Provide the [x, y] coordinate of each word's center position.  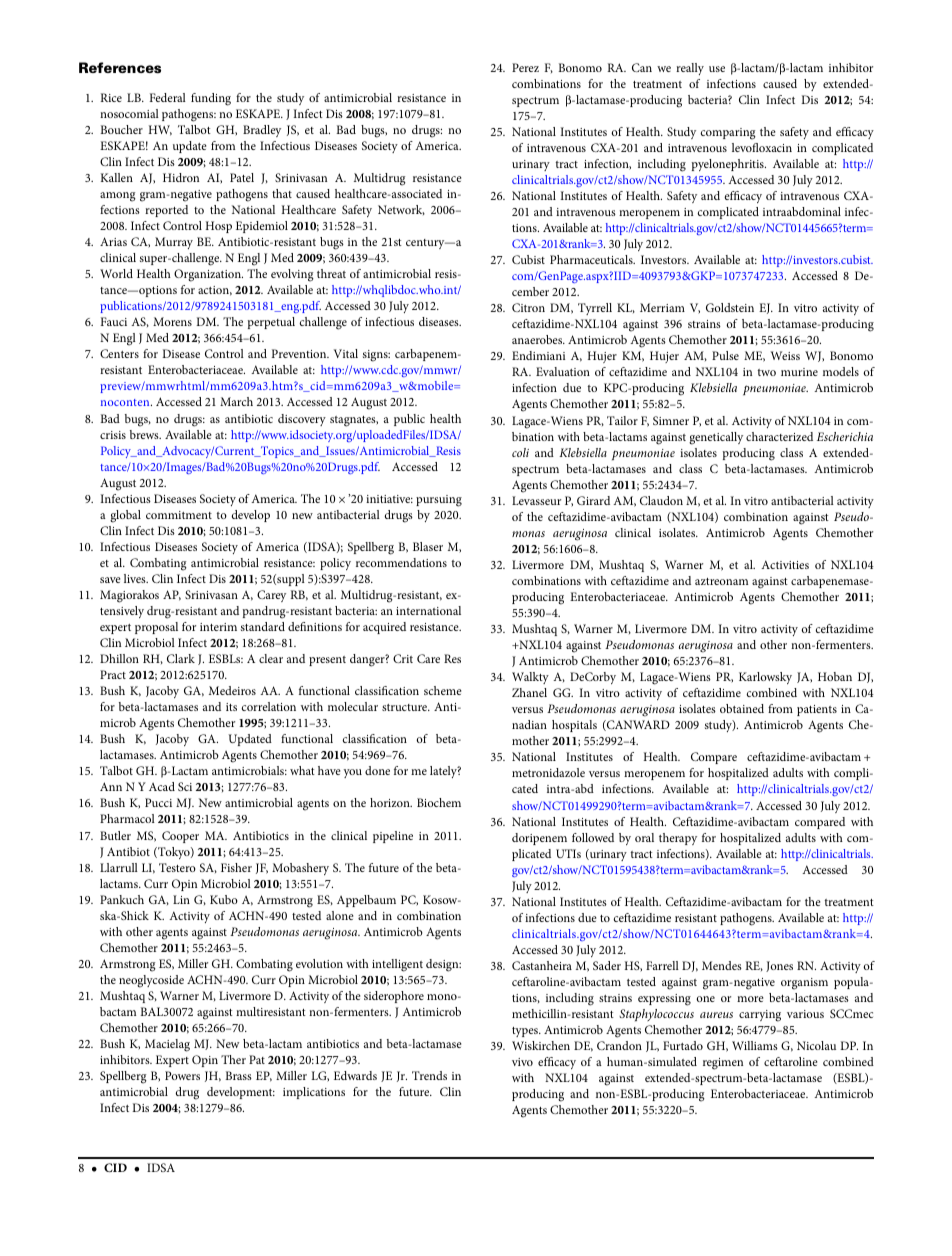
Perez [525, 67]
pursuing [439, 501]
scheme [443, 690]
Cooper [180, 837]
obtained [742, 708]
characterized [779, 436]
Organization [208, 275]
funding [211, 99]
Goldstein [730, 307]
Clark [181, 658]
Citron [528, 307]
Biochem [439, 802]
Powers [182, 1075]
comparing [728, 134]
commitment [179, 515]
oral [644, 837]
